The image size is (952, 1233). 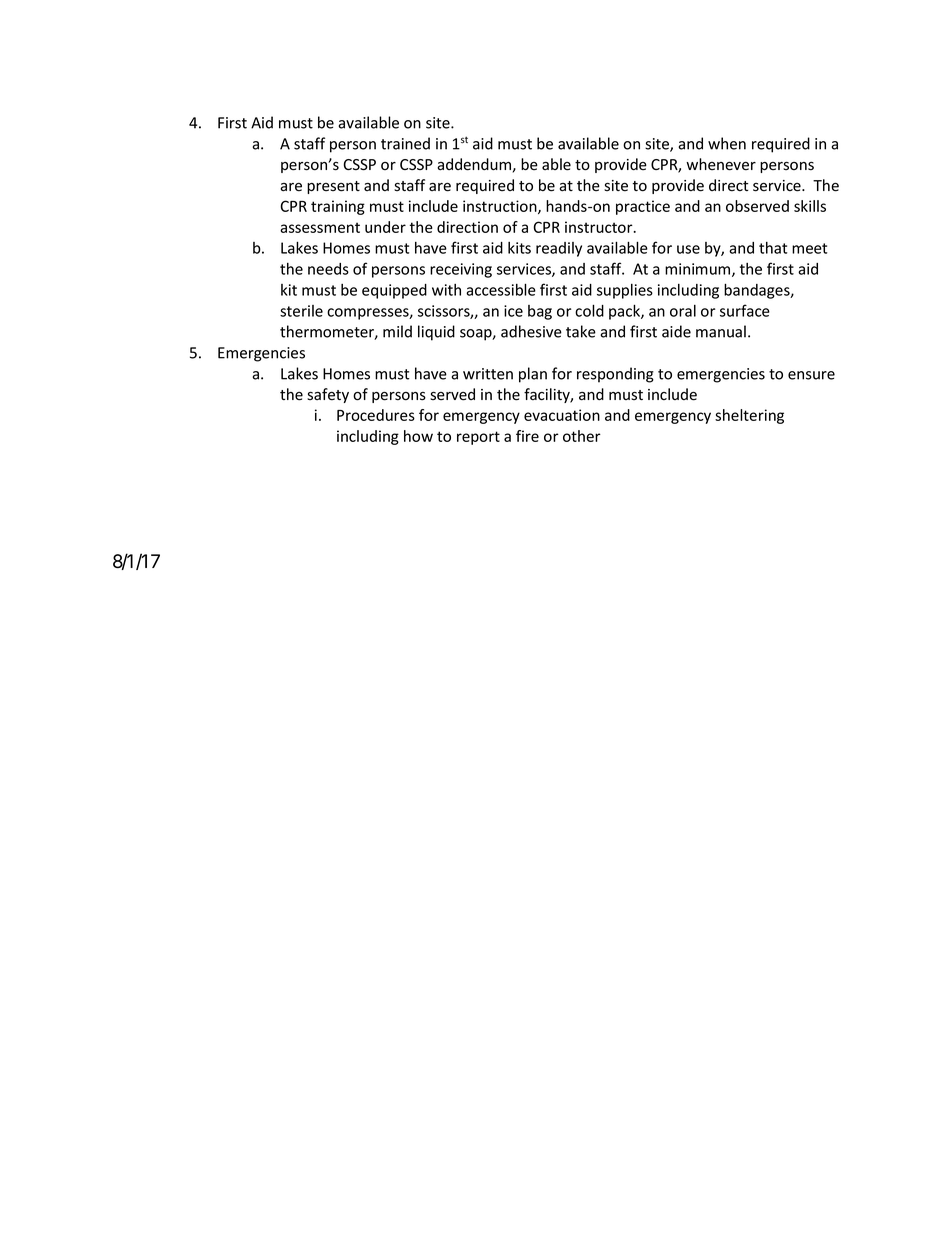 What do you see at coordinates (405, 143) in the page?
I see `trained` at bounding box center [405, 143].
